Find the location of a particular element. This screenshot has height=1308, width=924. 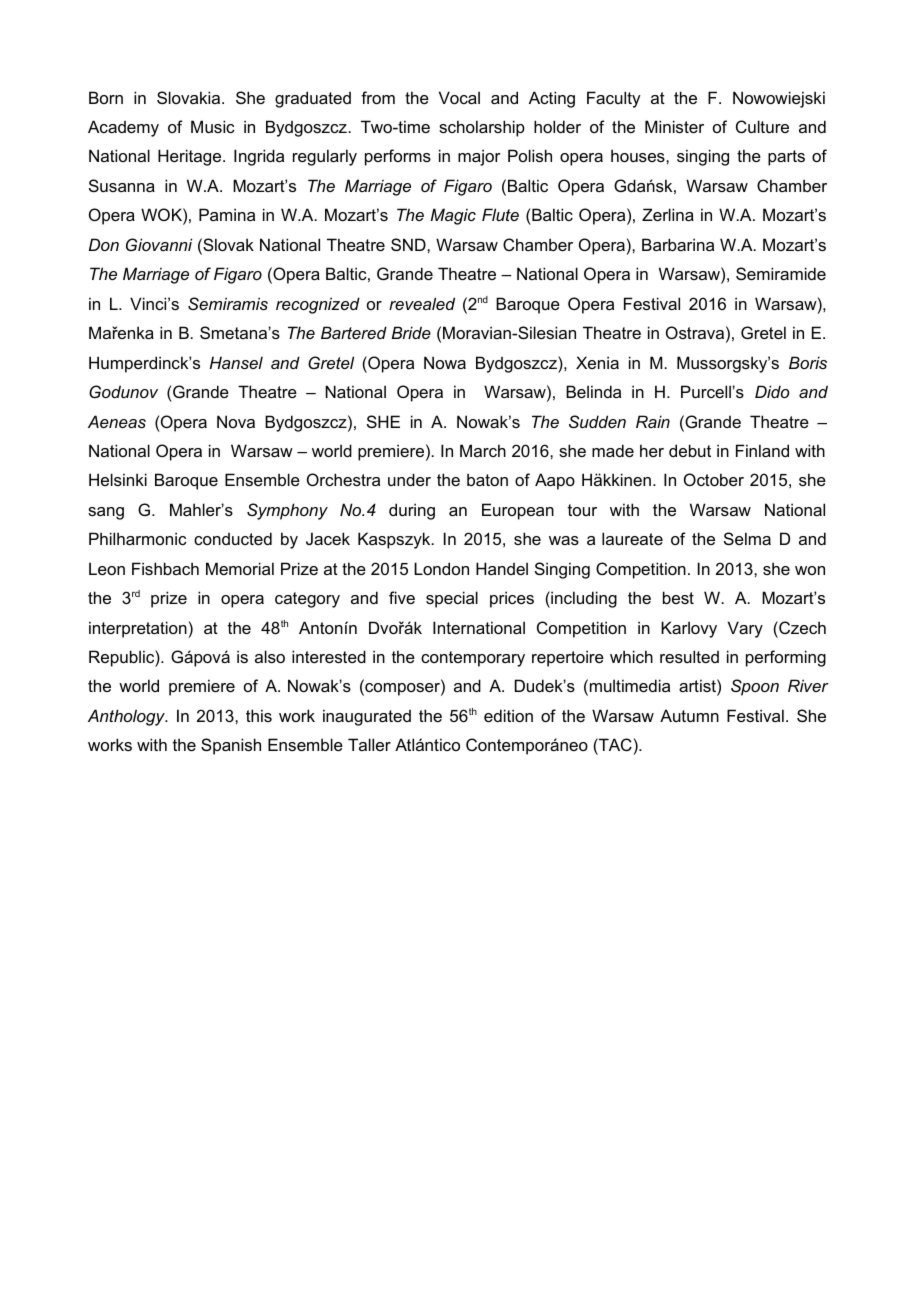

during is located at coordinates (412, 511).
